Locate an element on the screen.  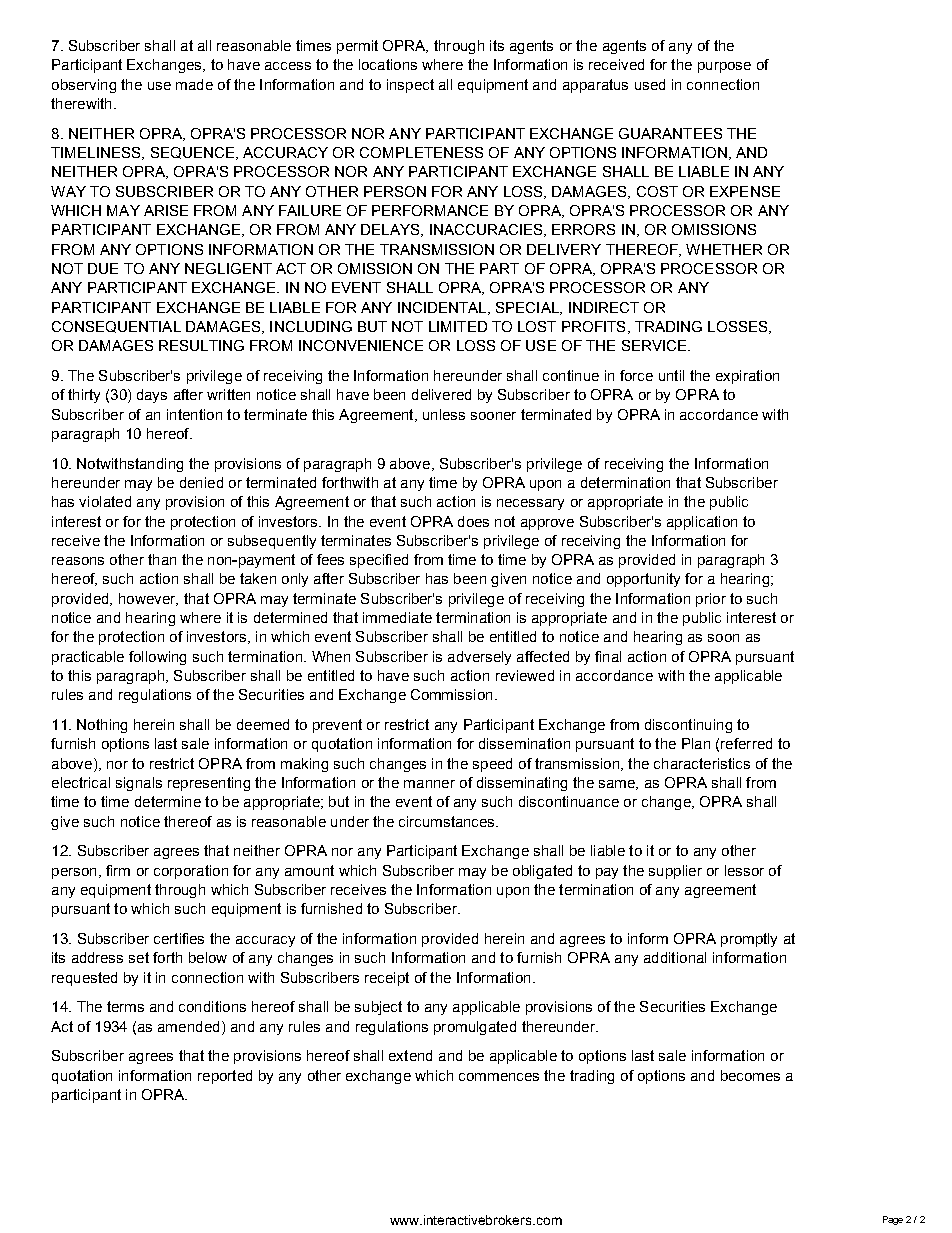
obligated is located at coordinates (542, 872).
